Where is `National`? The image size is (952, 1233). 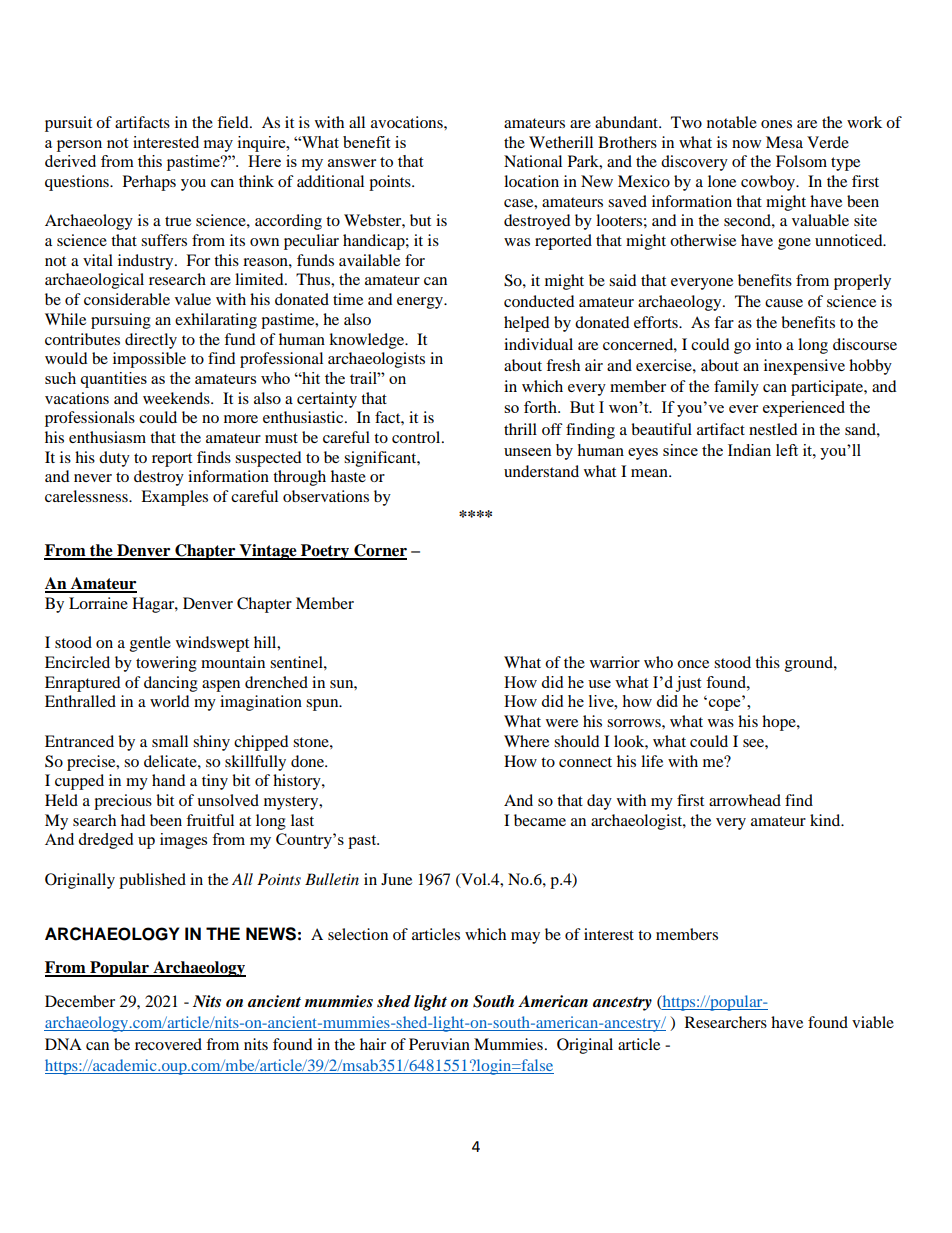
National is located at coordinates (533, 161).
